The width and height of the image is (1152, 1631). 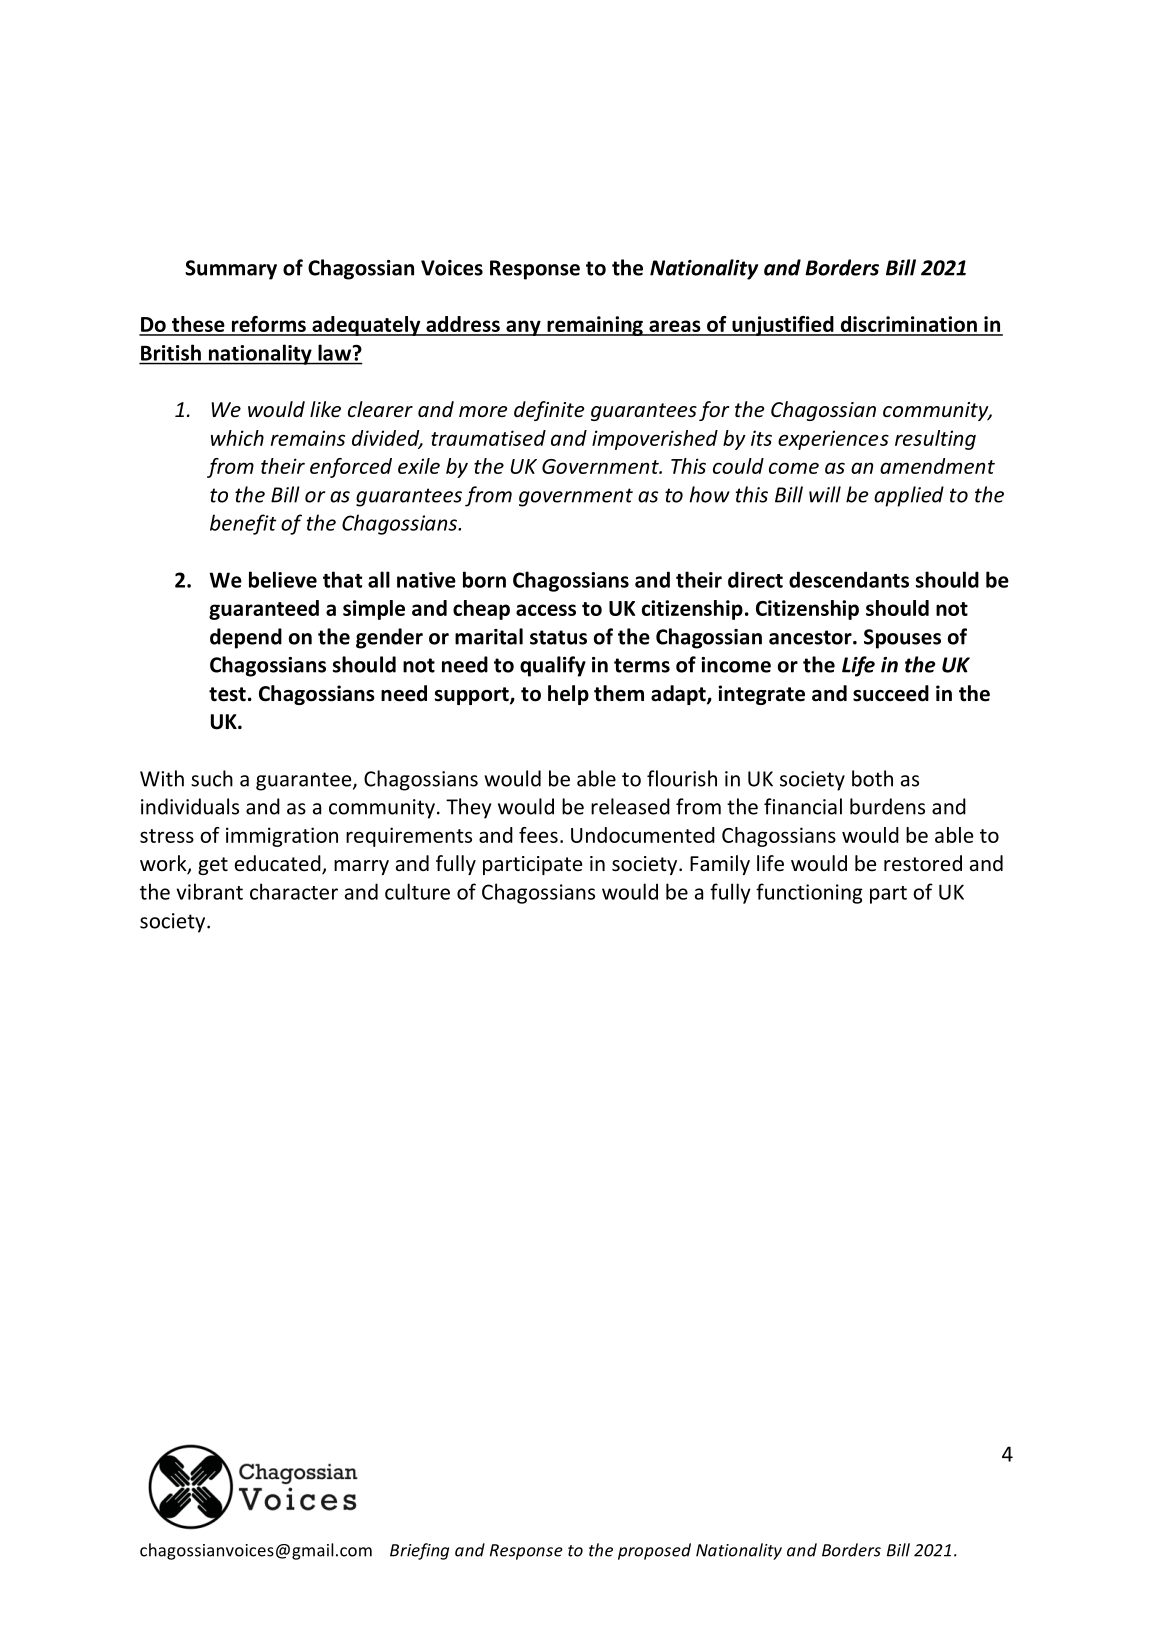 What do you see at coordinates (268, 325) in the image?
I see `reforms` at bounding box center [268, 325].
